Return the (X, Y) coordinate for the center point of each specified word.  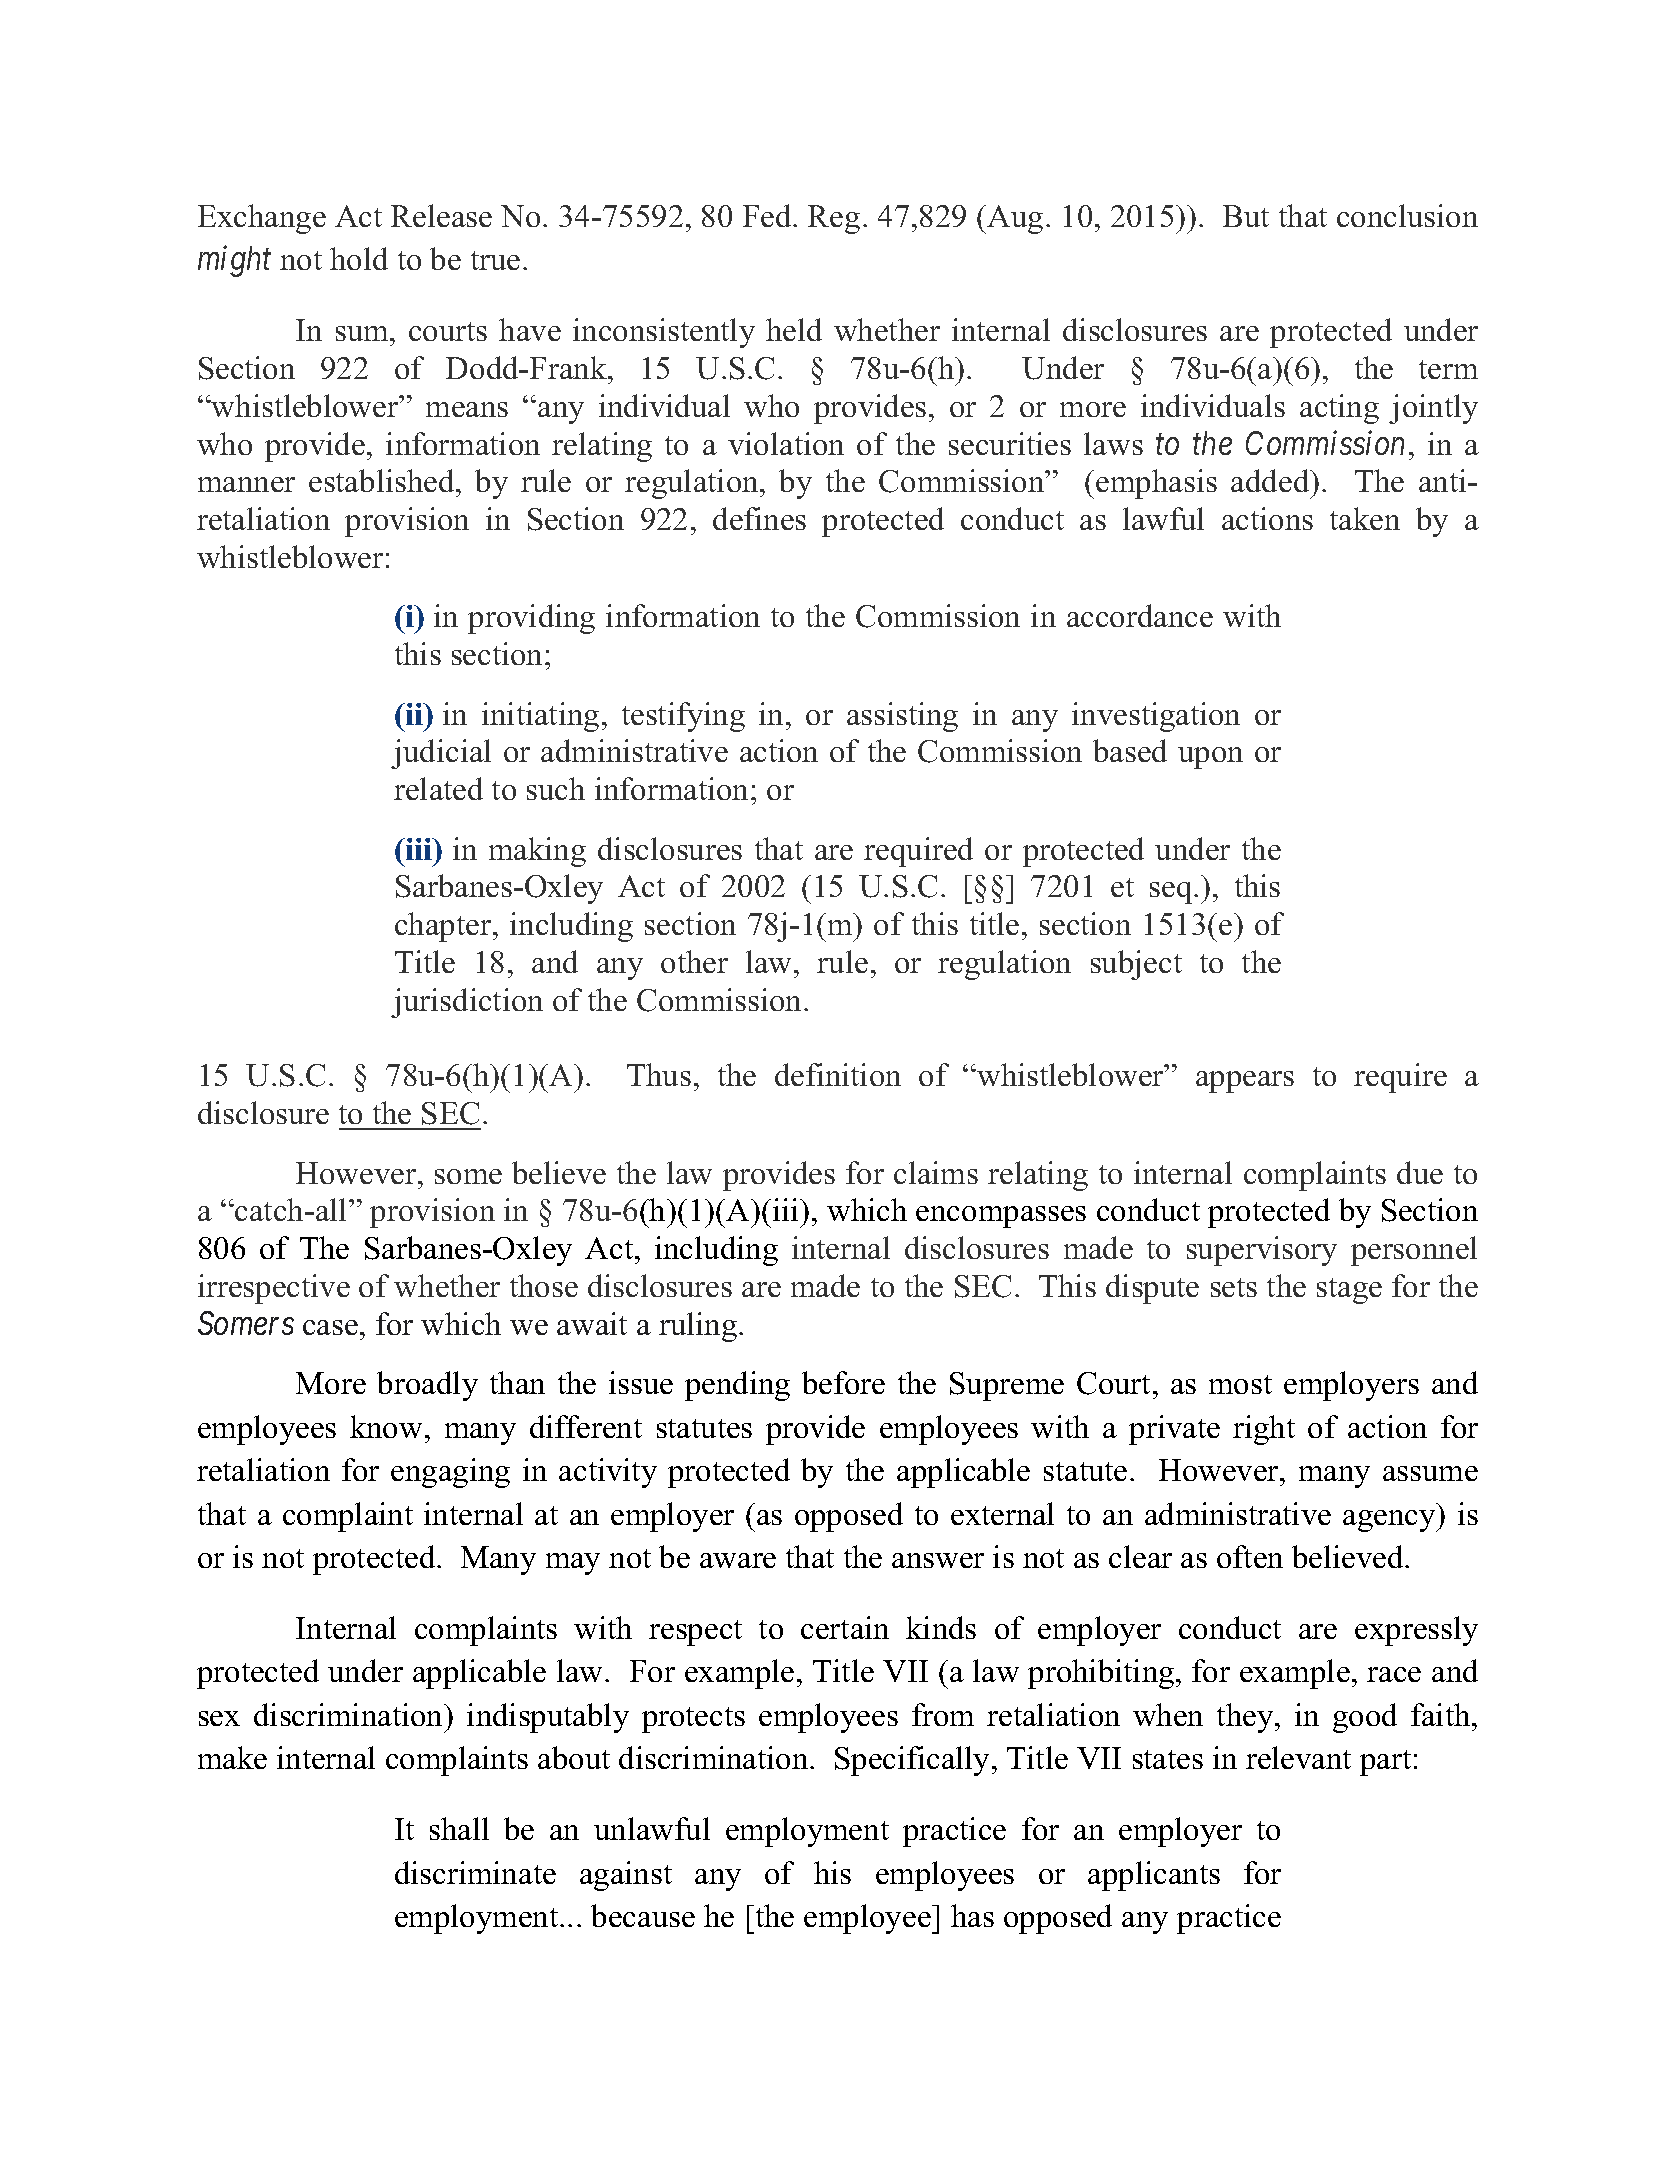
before (843, 1382)
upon (1210, 758)
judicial (441, 754)
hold (359, 258)
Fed (768, 215)
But (1246, 216)
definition (838, 1074)
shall (459, 1828)
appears (1245, 1082)
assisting (902, 717)
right (1264, 1430)
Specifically (914, 1761)
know (386, 1426)
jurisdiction (467, 1003)
